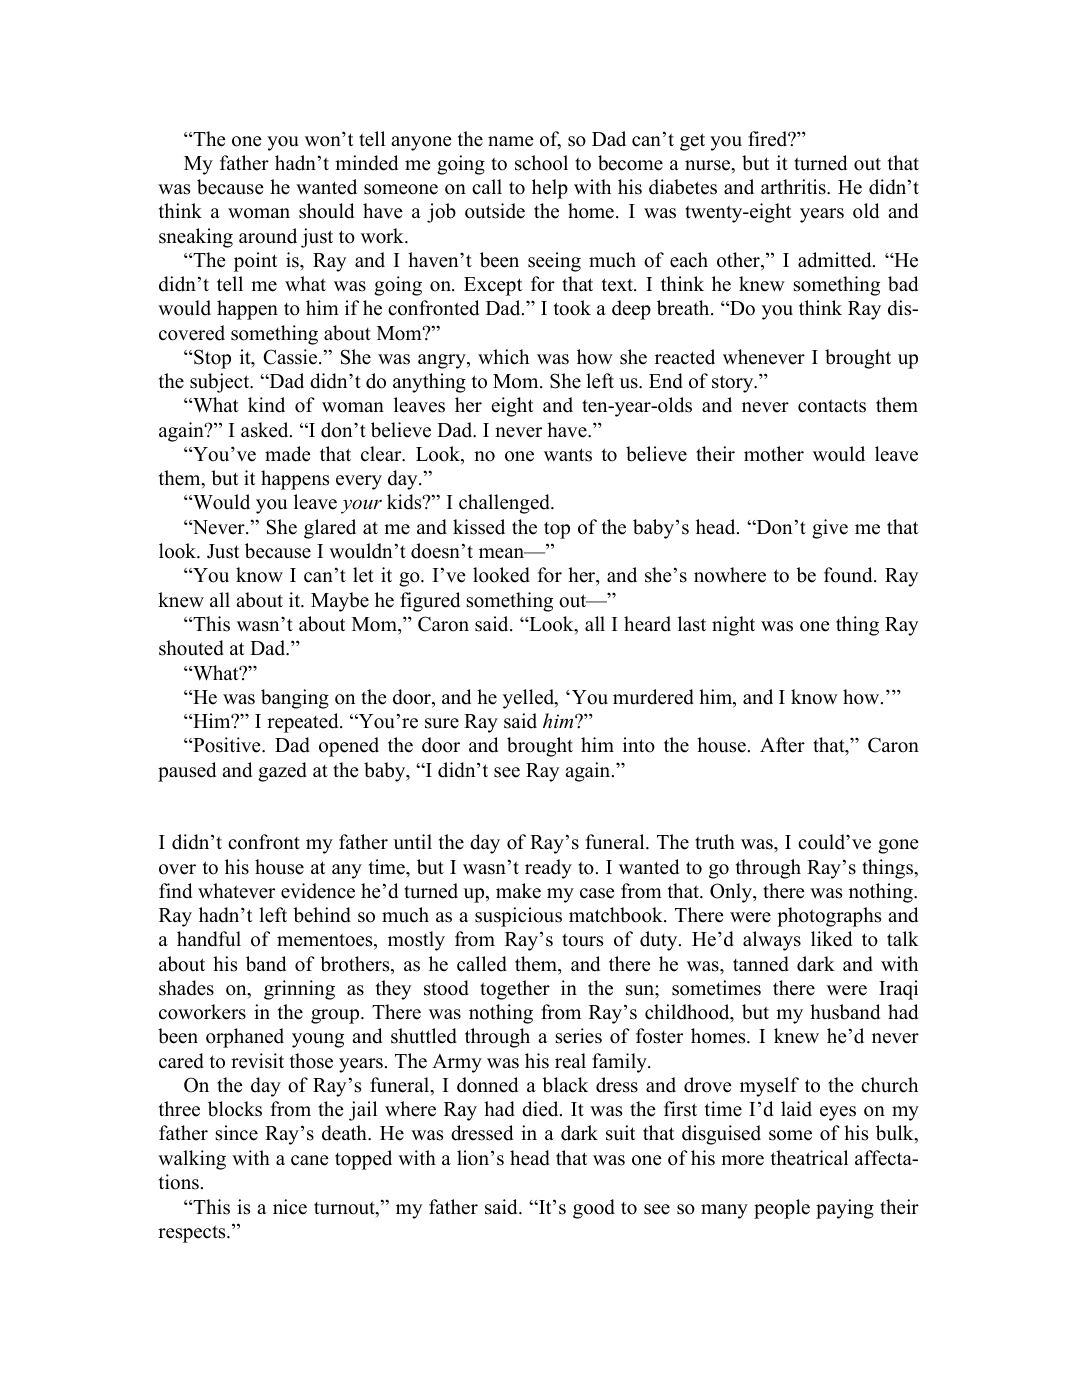  I want to click on wants, so click(568, 455).
